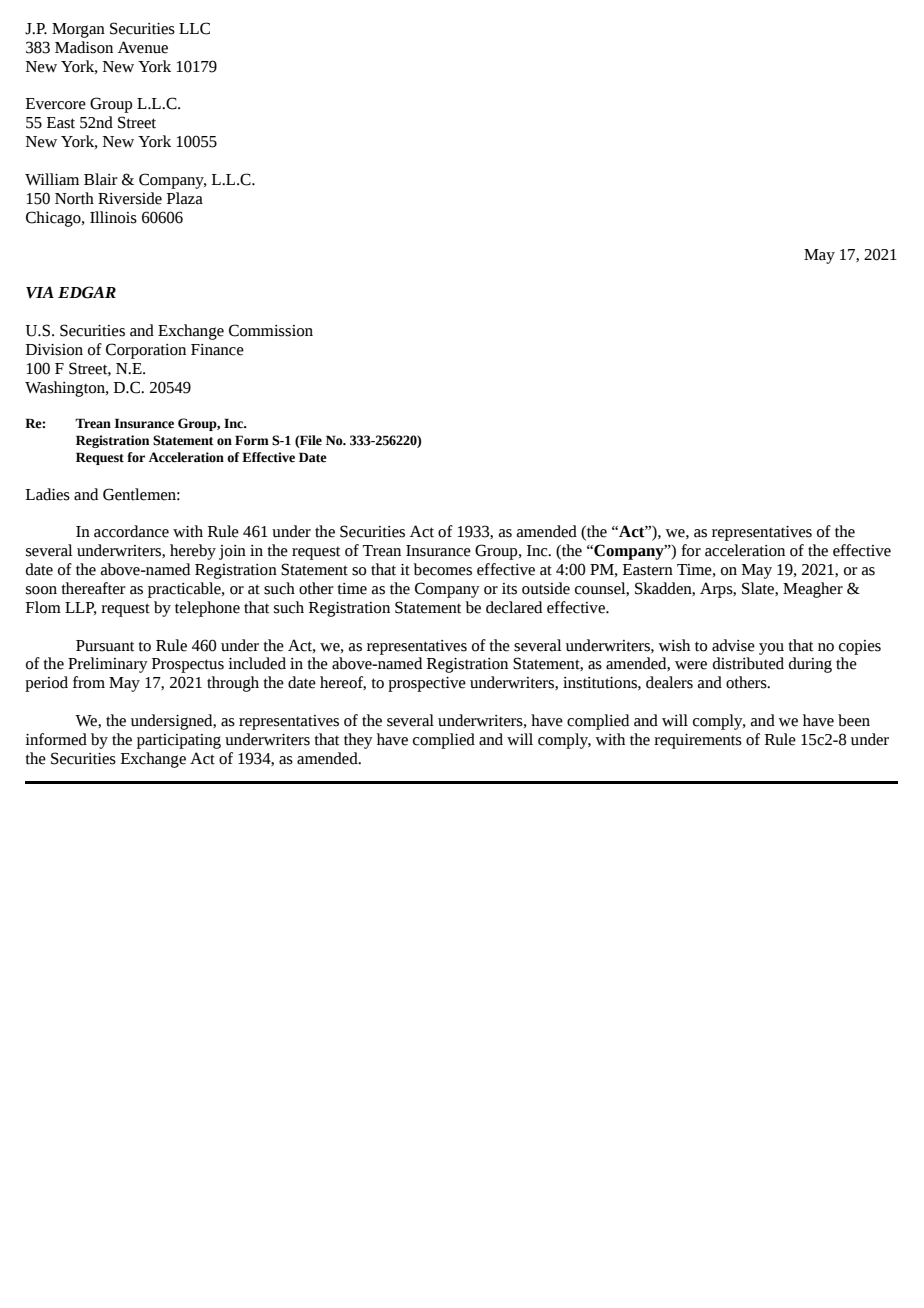  Describe the element at coordinates (271, 330) in the page. I see `Commission` at that location.
